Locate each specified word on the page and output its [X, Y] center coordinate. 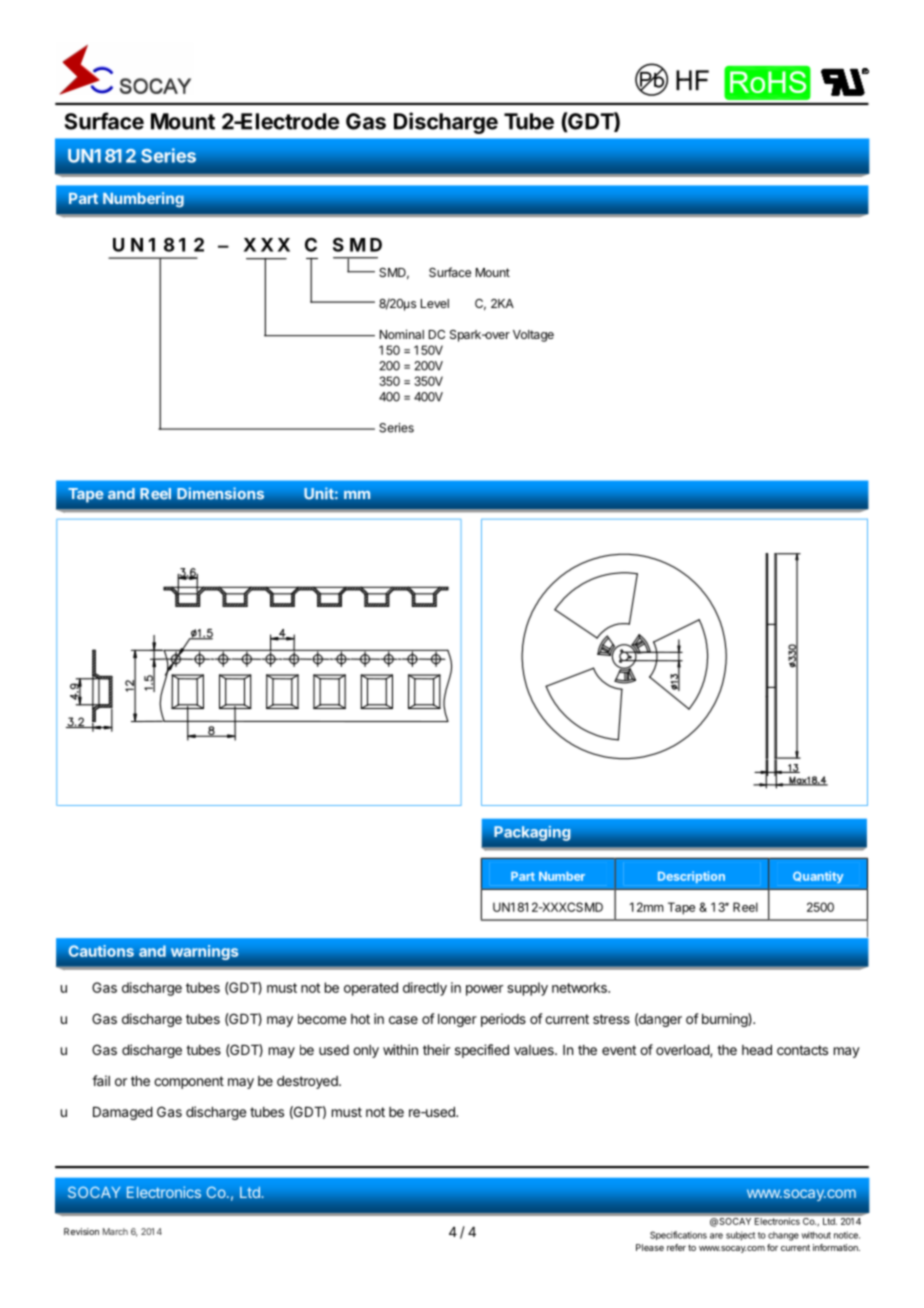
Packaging [532, 833]
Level [435, 303]
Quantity [818, 877]
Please [650, 1247]
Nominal [402, 334]
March [115, 1231]
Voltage [533, 336]
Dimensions [220, 493]
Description [691, 877]
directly [425, 989]
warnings [204, 952]
